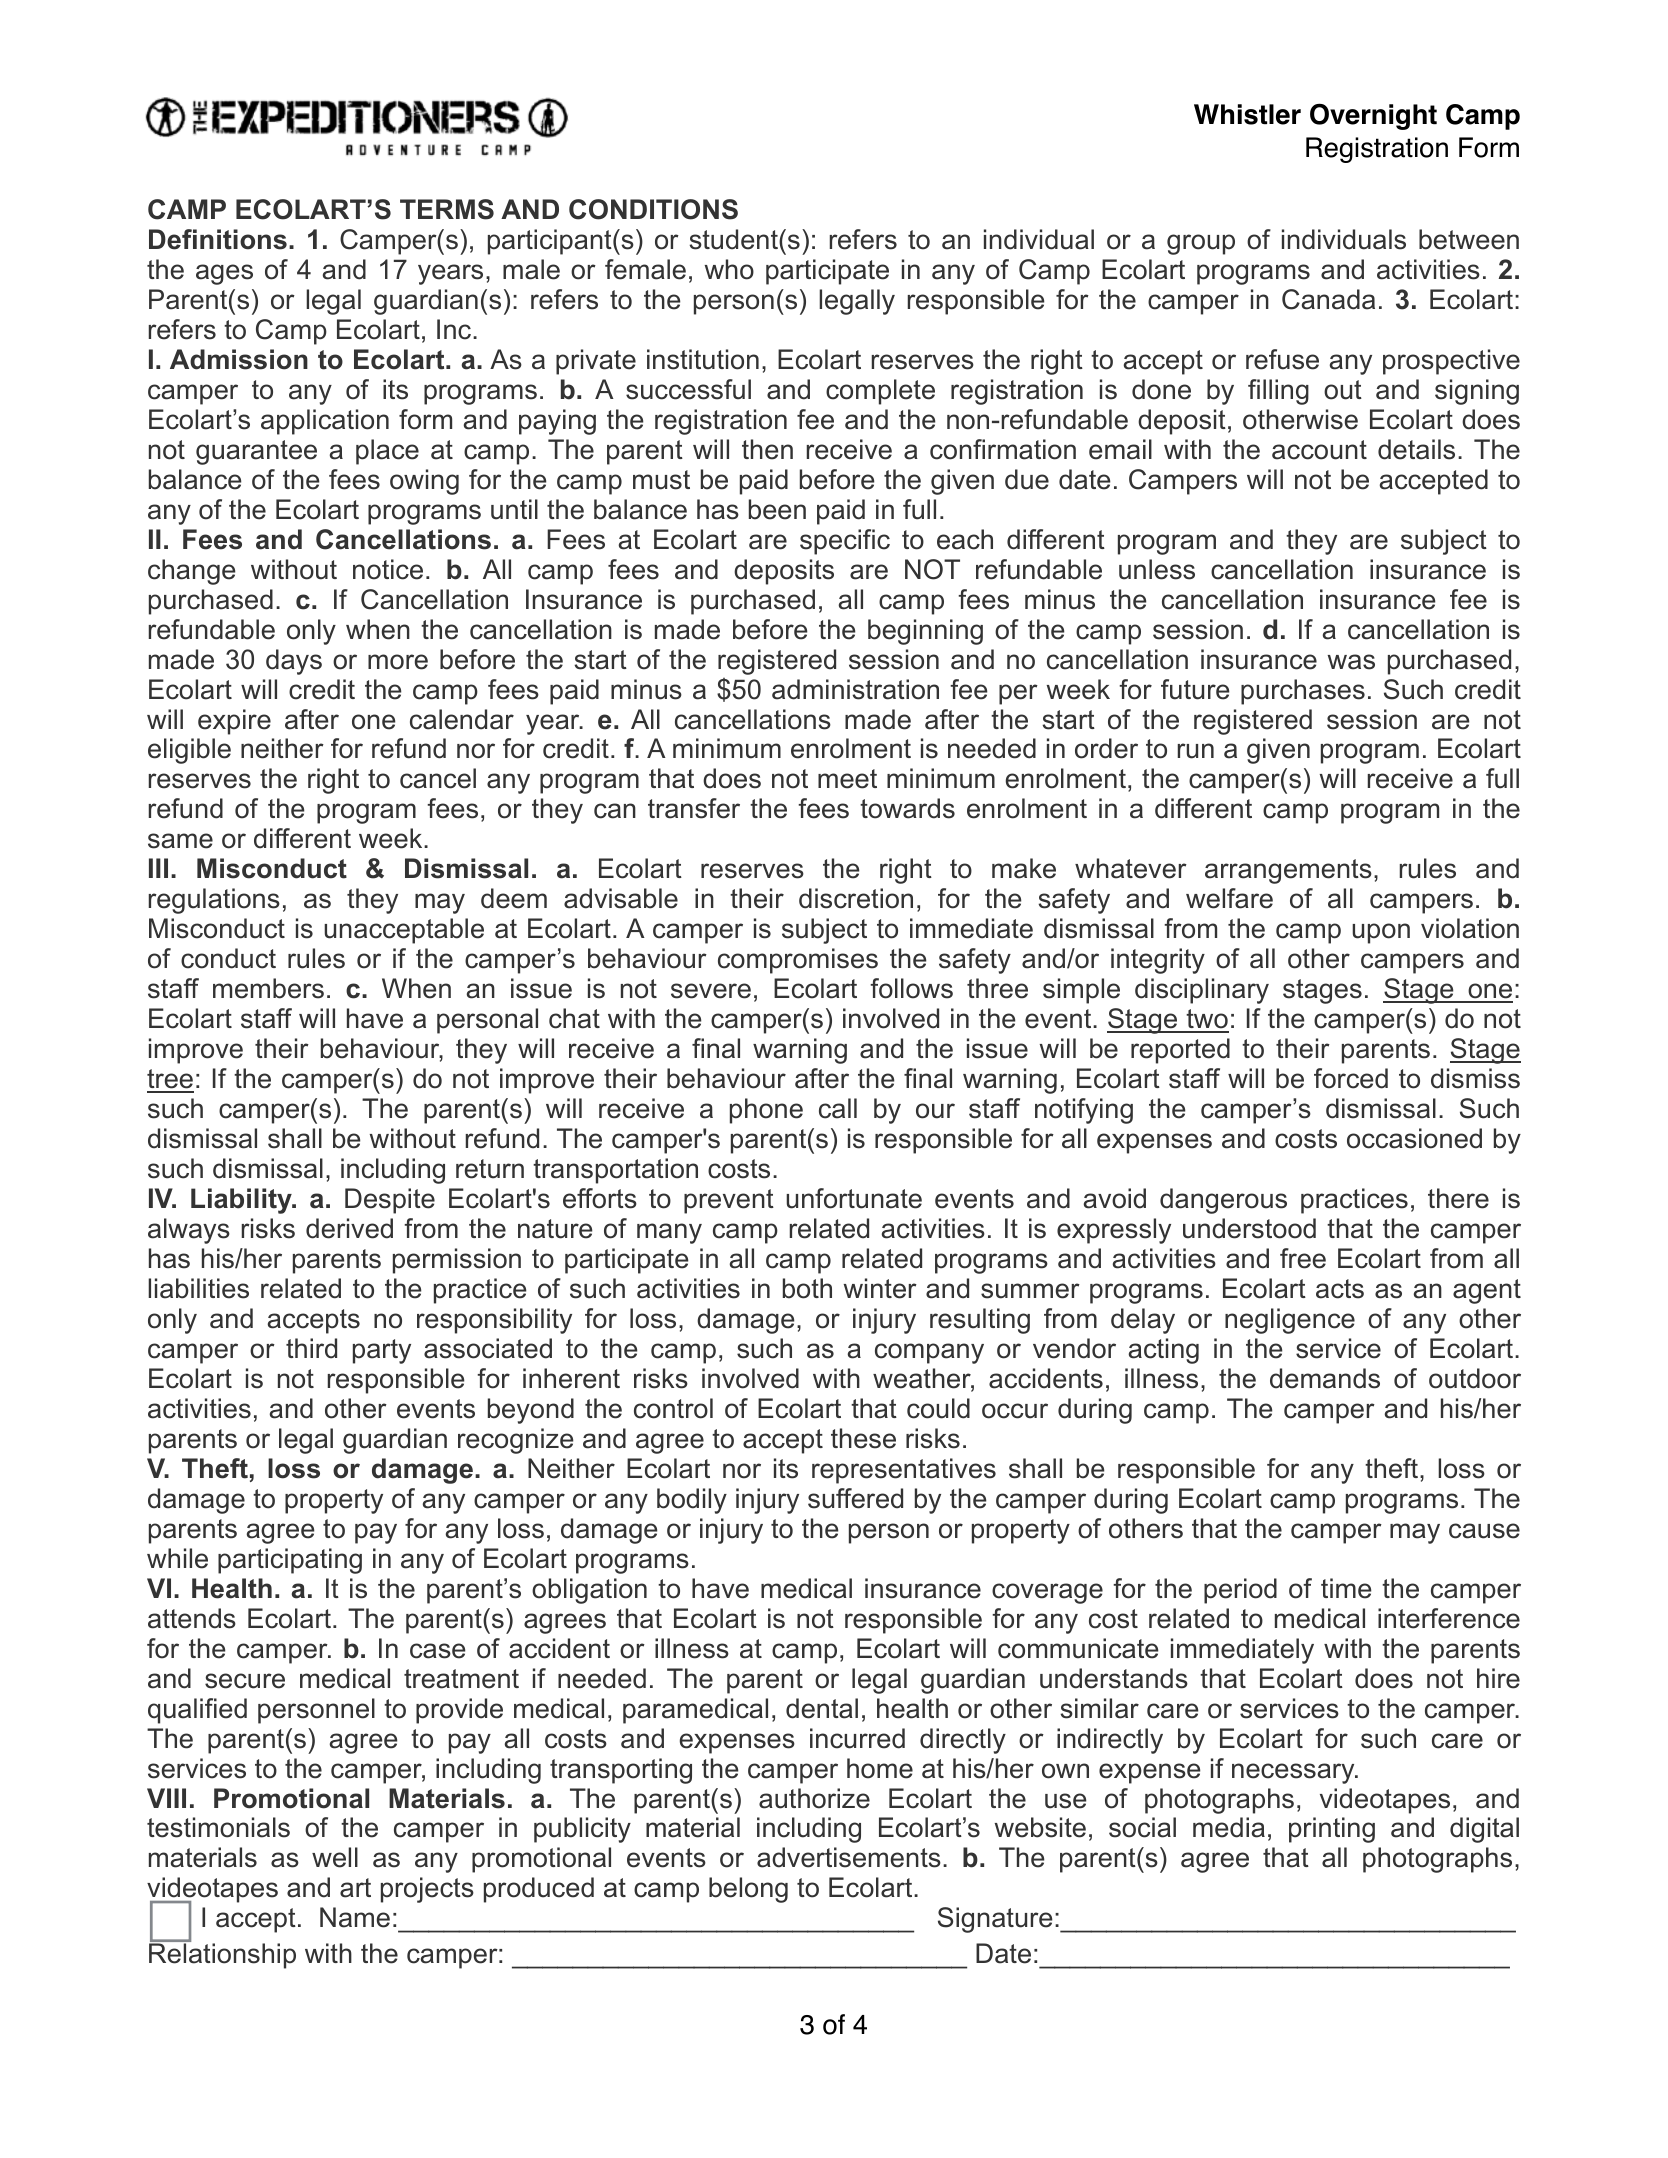  Describe the element at coordinates (729, 269) in the screenshot. I see `who` at that location.
